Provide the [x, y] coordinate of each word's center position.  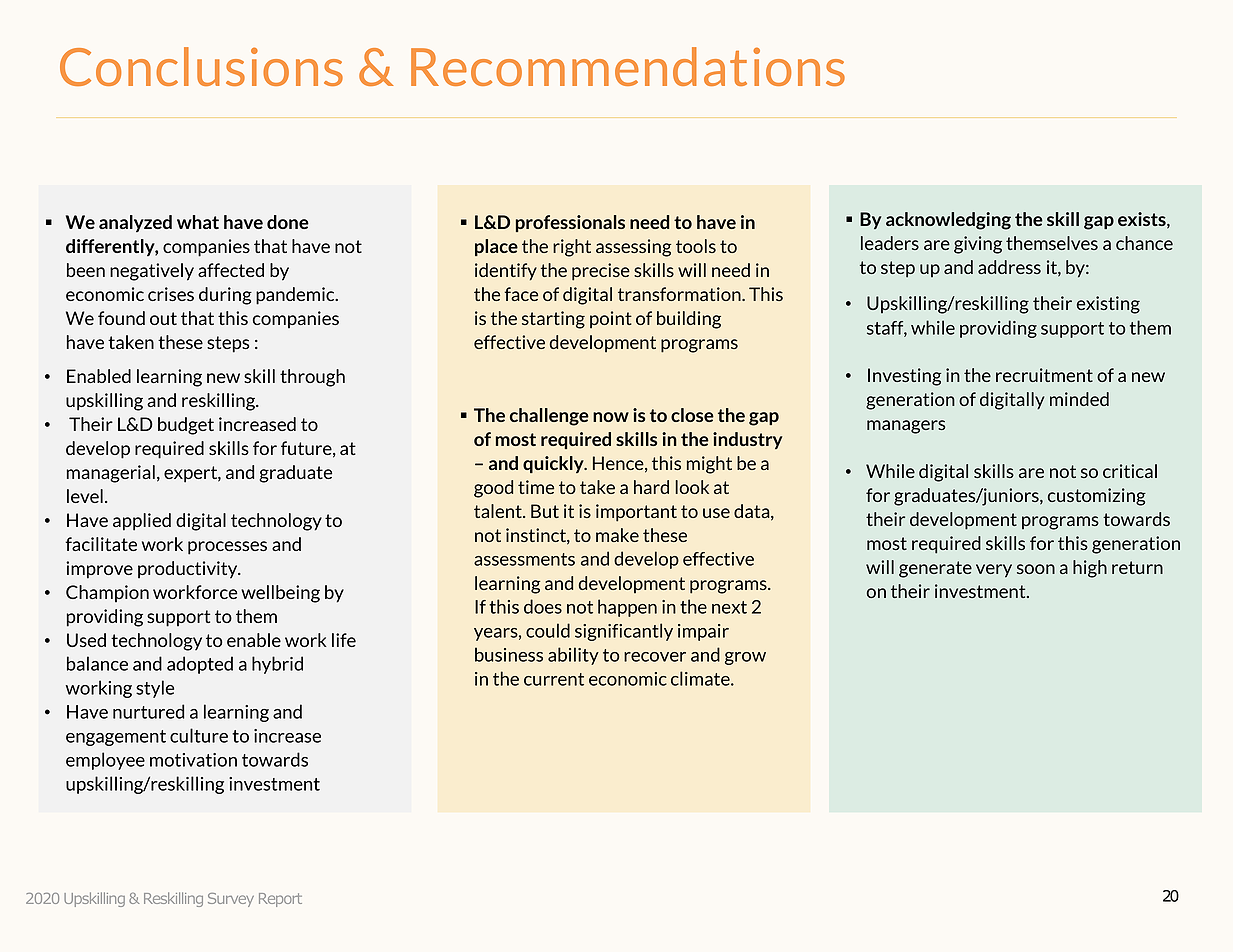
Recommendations [628, 66]
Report [280, 900]
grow [745, 658]
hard [651, 487]
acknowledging [948, 221]
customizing [1097, 497]
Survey [231, 900]
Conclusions [201, 66]
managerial [111, 474]
